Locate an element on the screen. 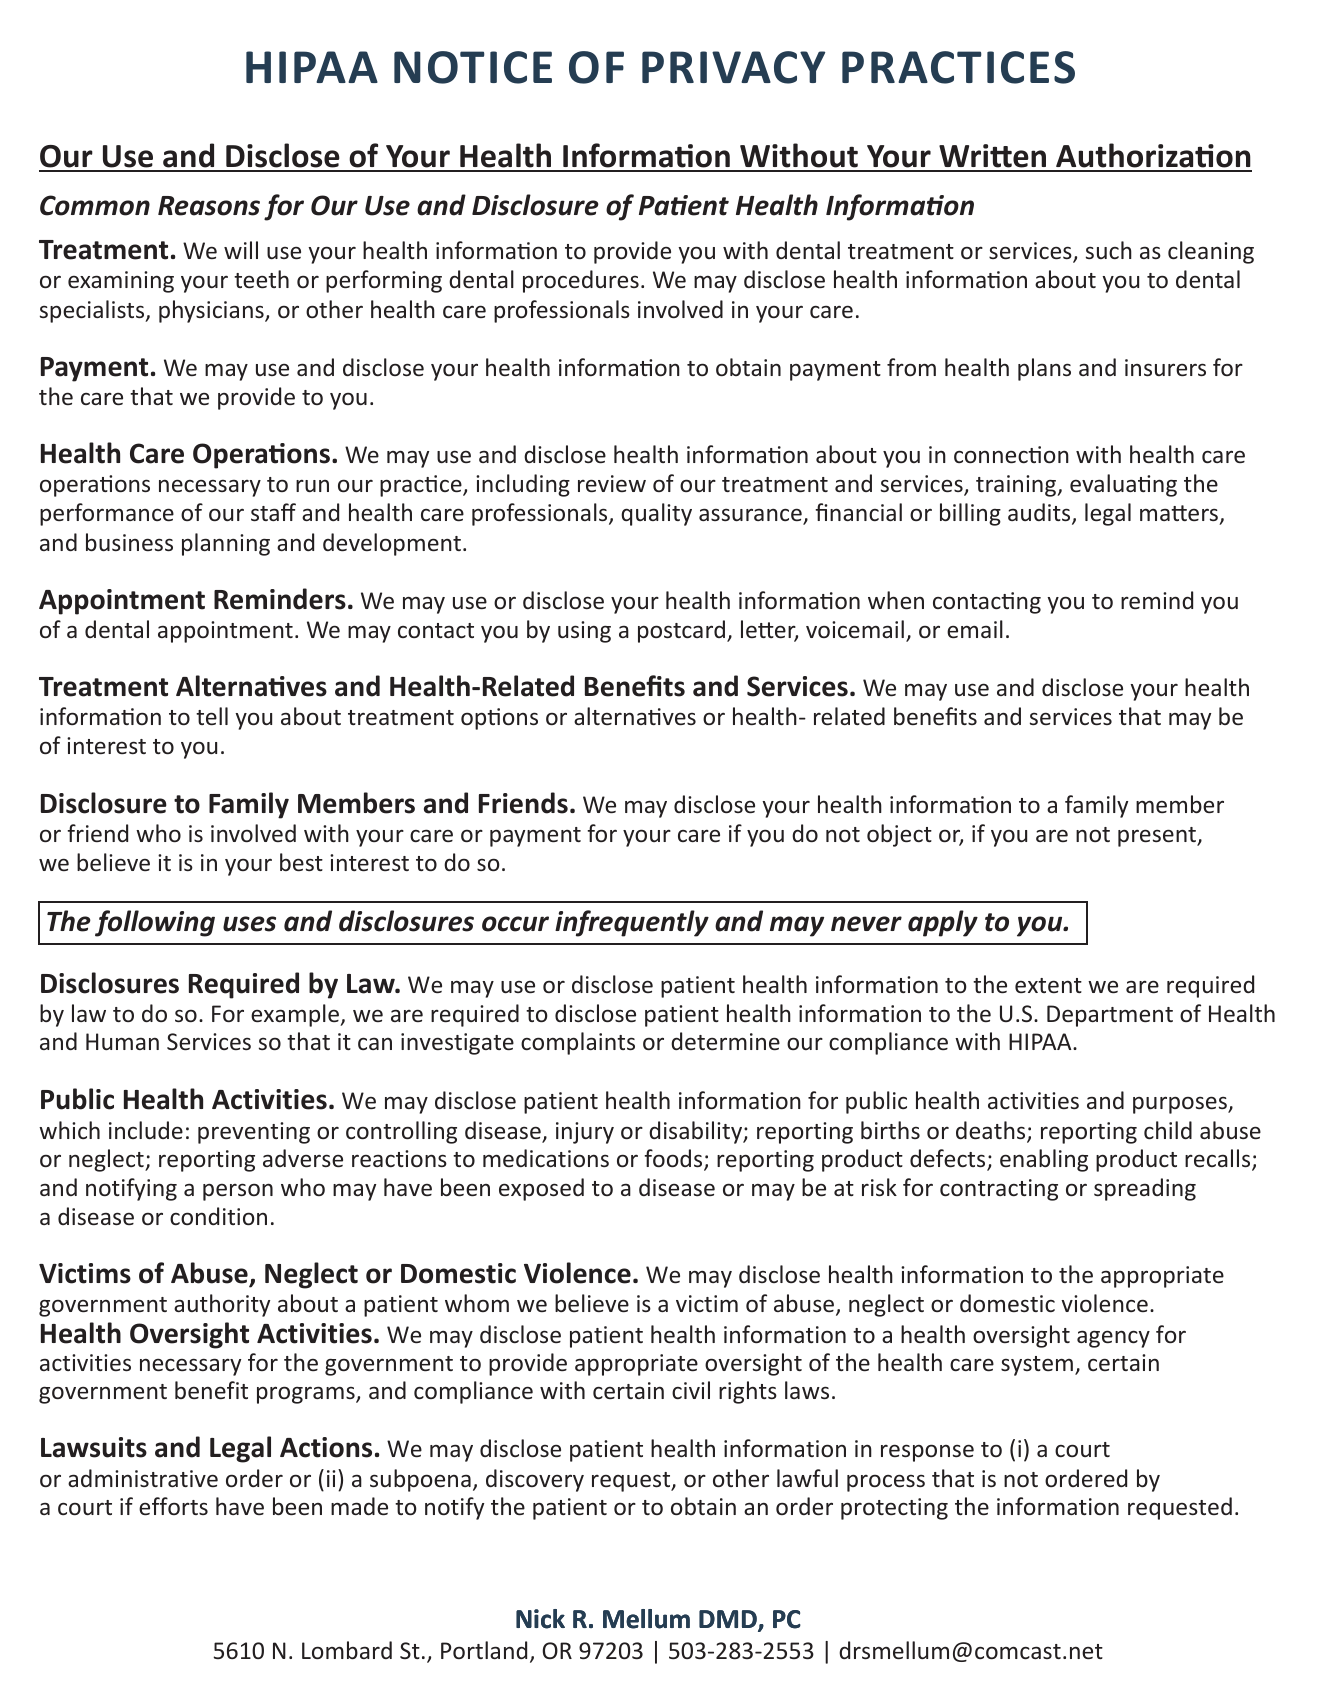 Image resolution: width=1320 pixels, height=1708 pixels. PRIVACY is located at coordinates (733, 67).
